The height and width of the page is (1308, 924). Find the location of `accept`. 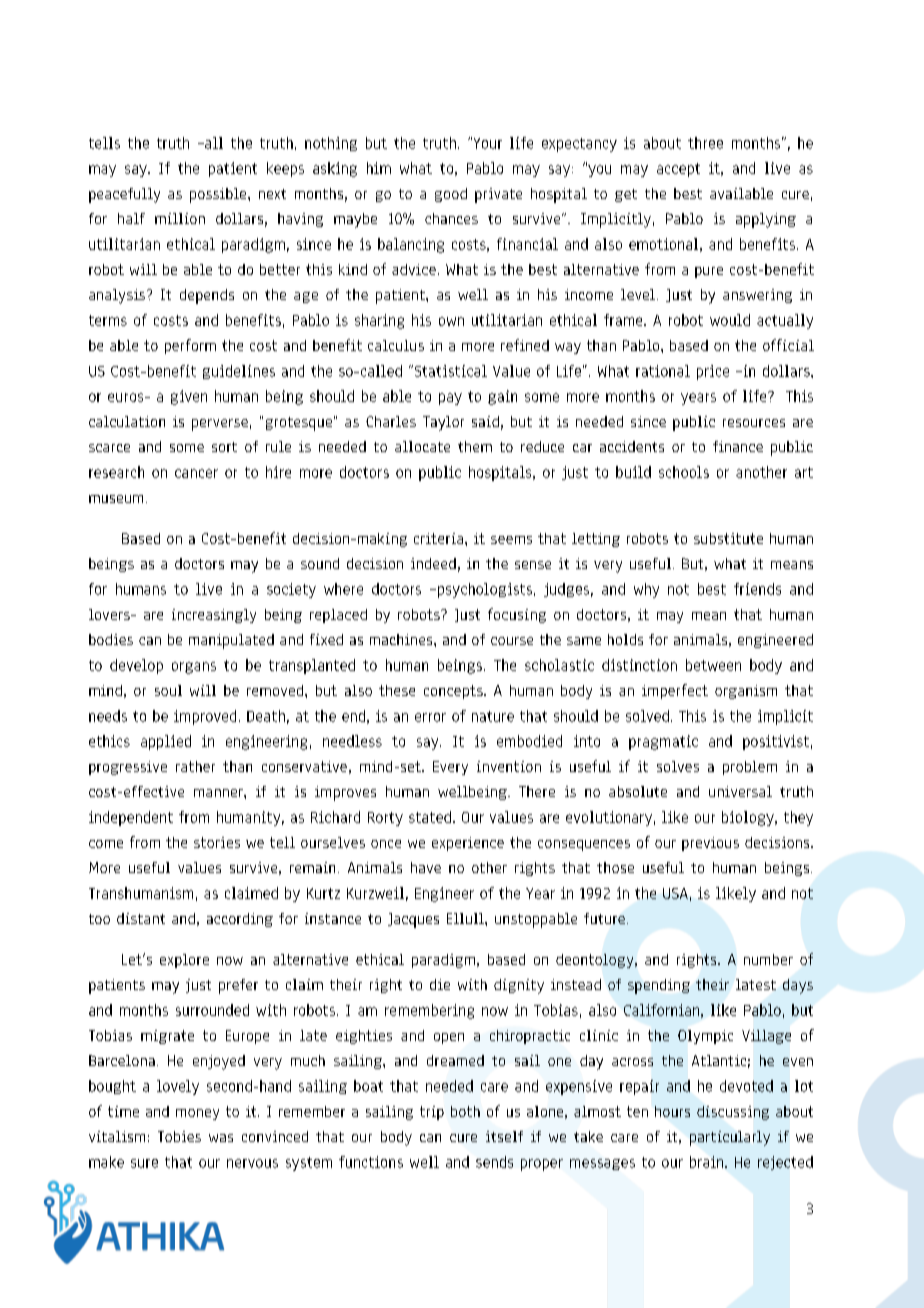

accept is located at coordinates (678, 170).
